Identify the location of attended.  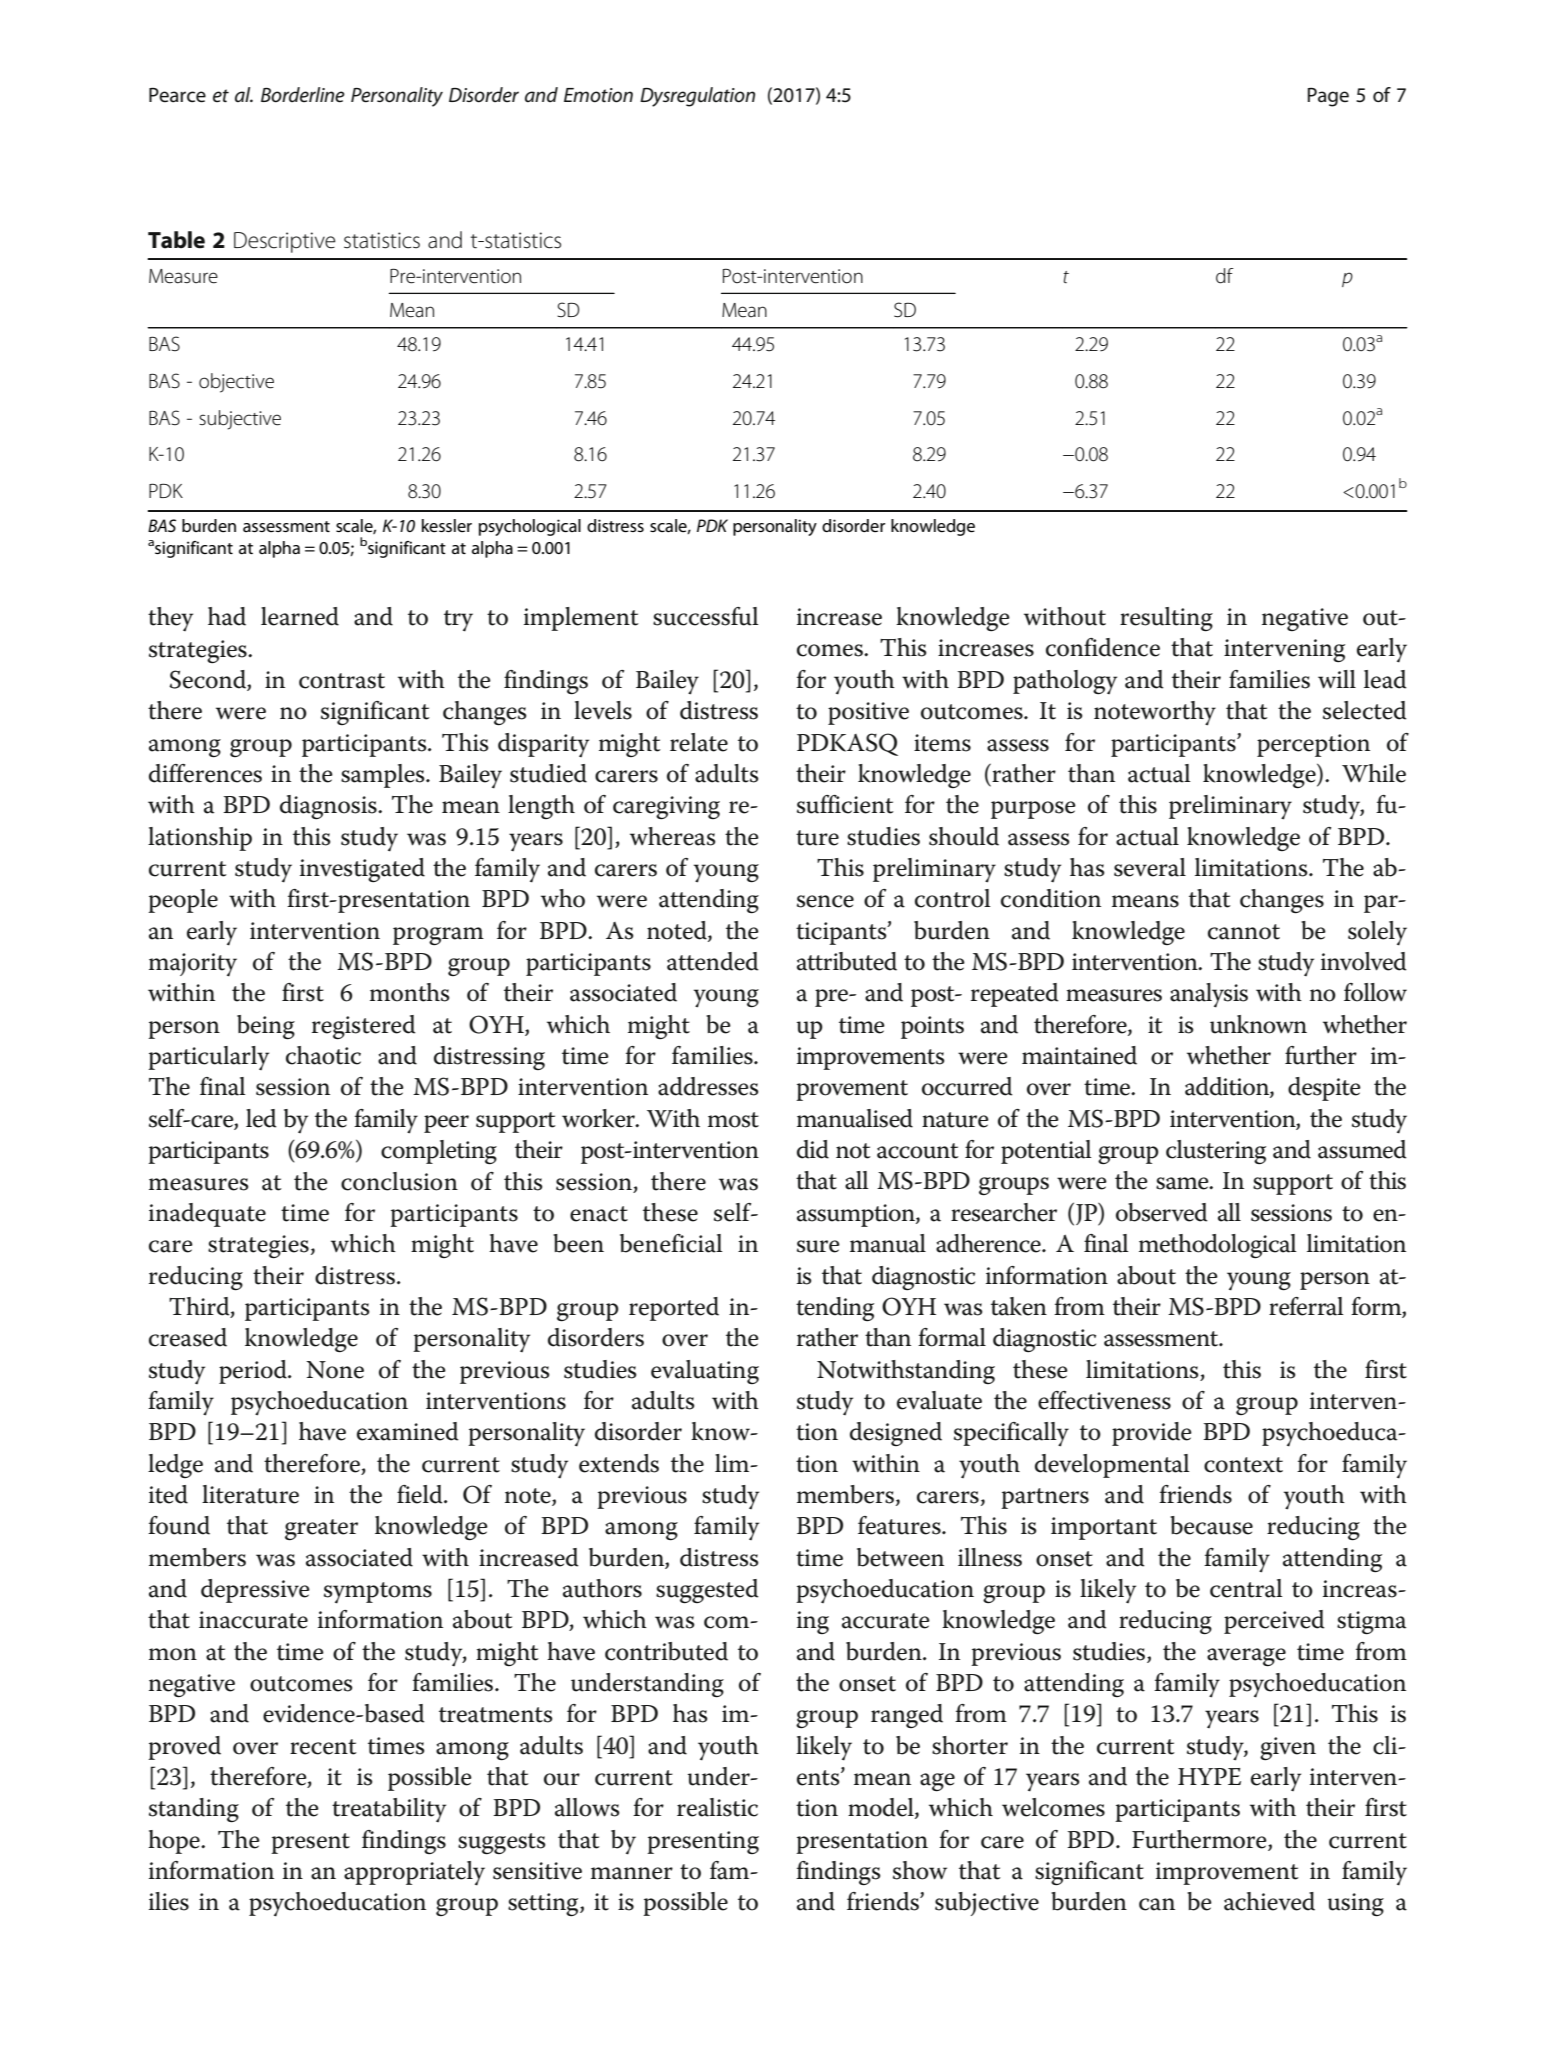
(713, 961).
